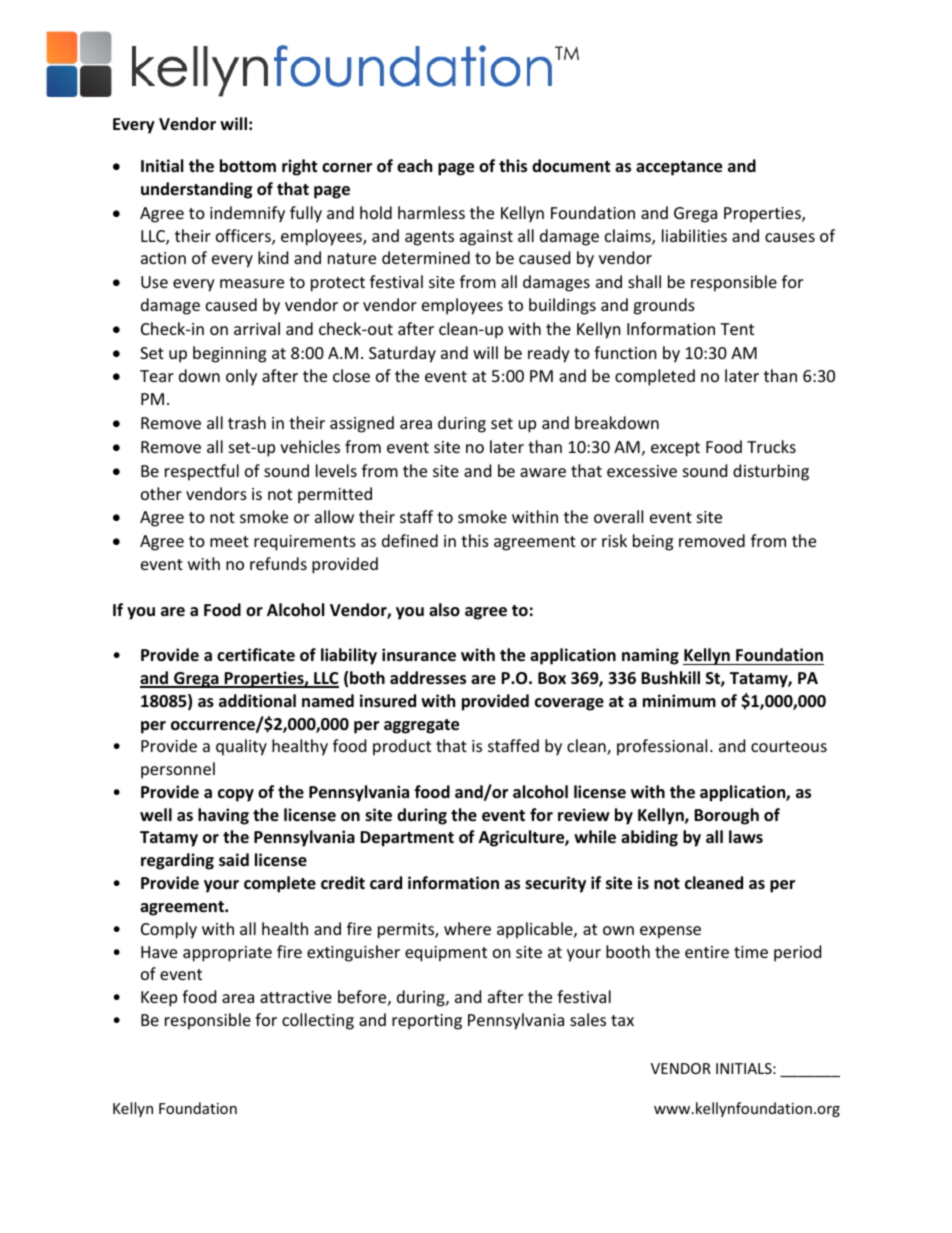  What do you see at coordinates (444, 610) in the page?
I see `also` at bounding box center [444, 610].
